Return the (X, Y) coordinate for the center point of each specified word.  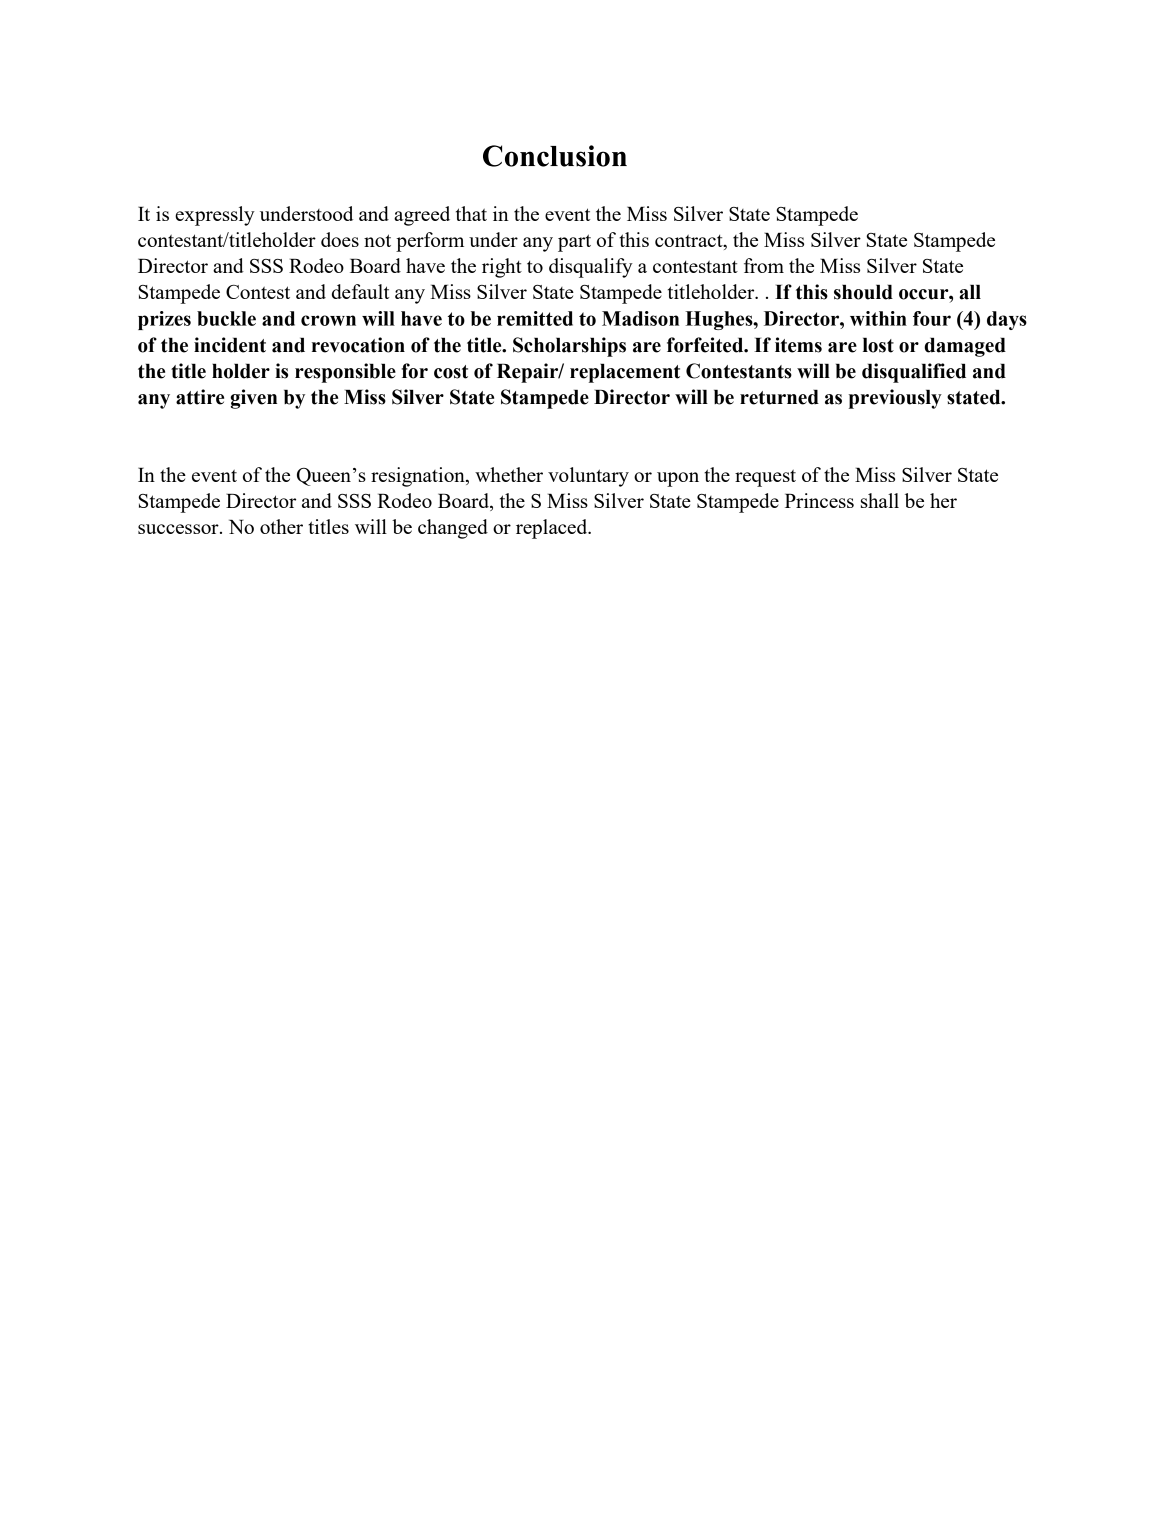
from (764, 265)
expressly (215, 216)
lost (878, 345)
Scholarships (569, 347)
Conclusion (555, 156)
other (281, 526)
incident (230, 345)
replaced (553, 529)
